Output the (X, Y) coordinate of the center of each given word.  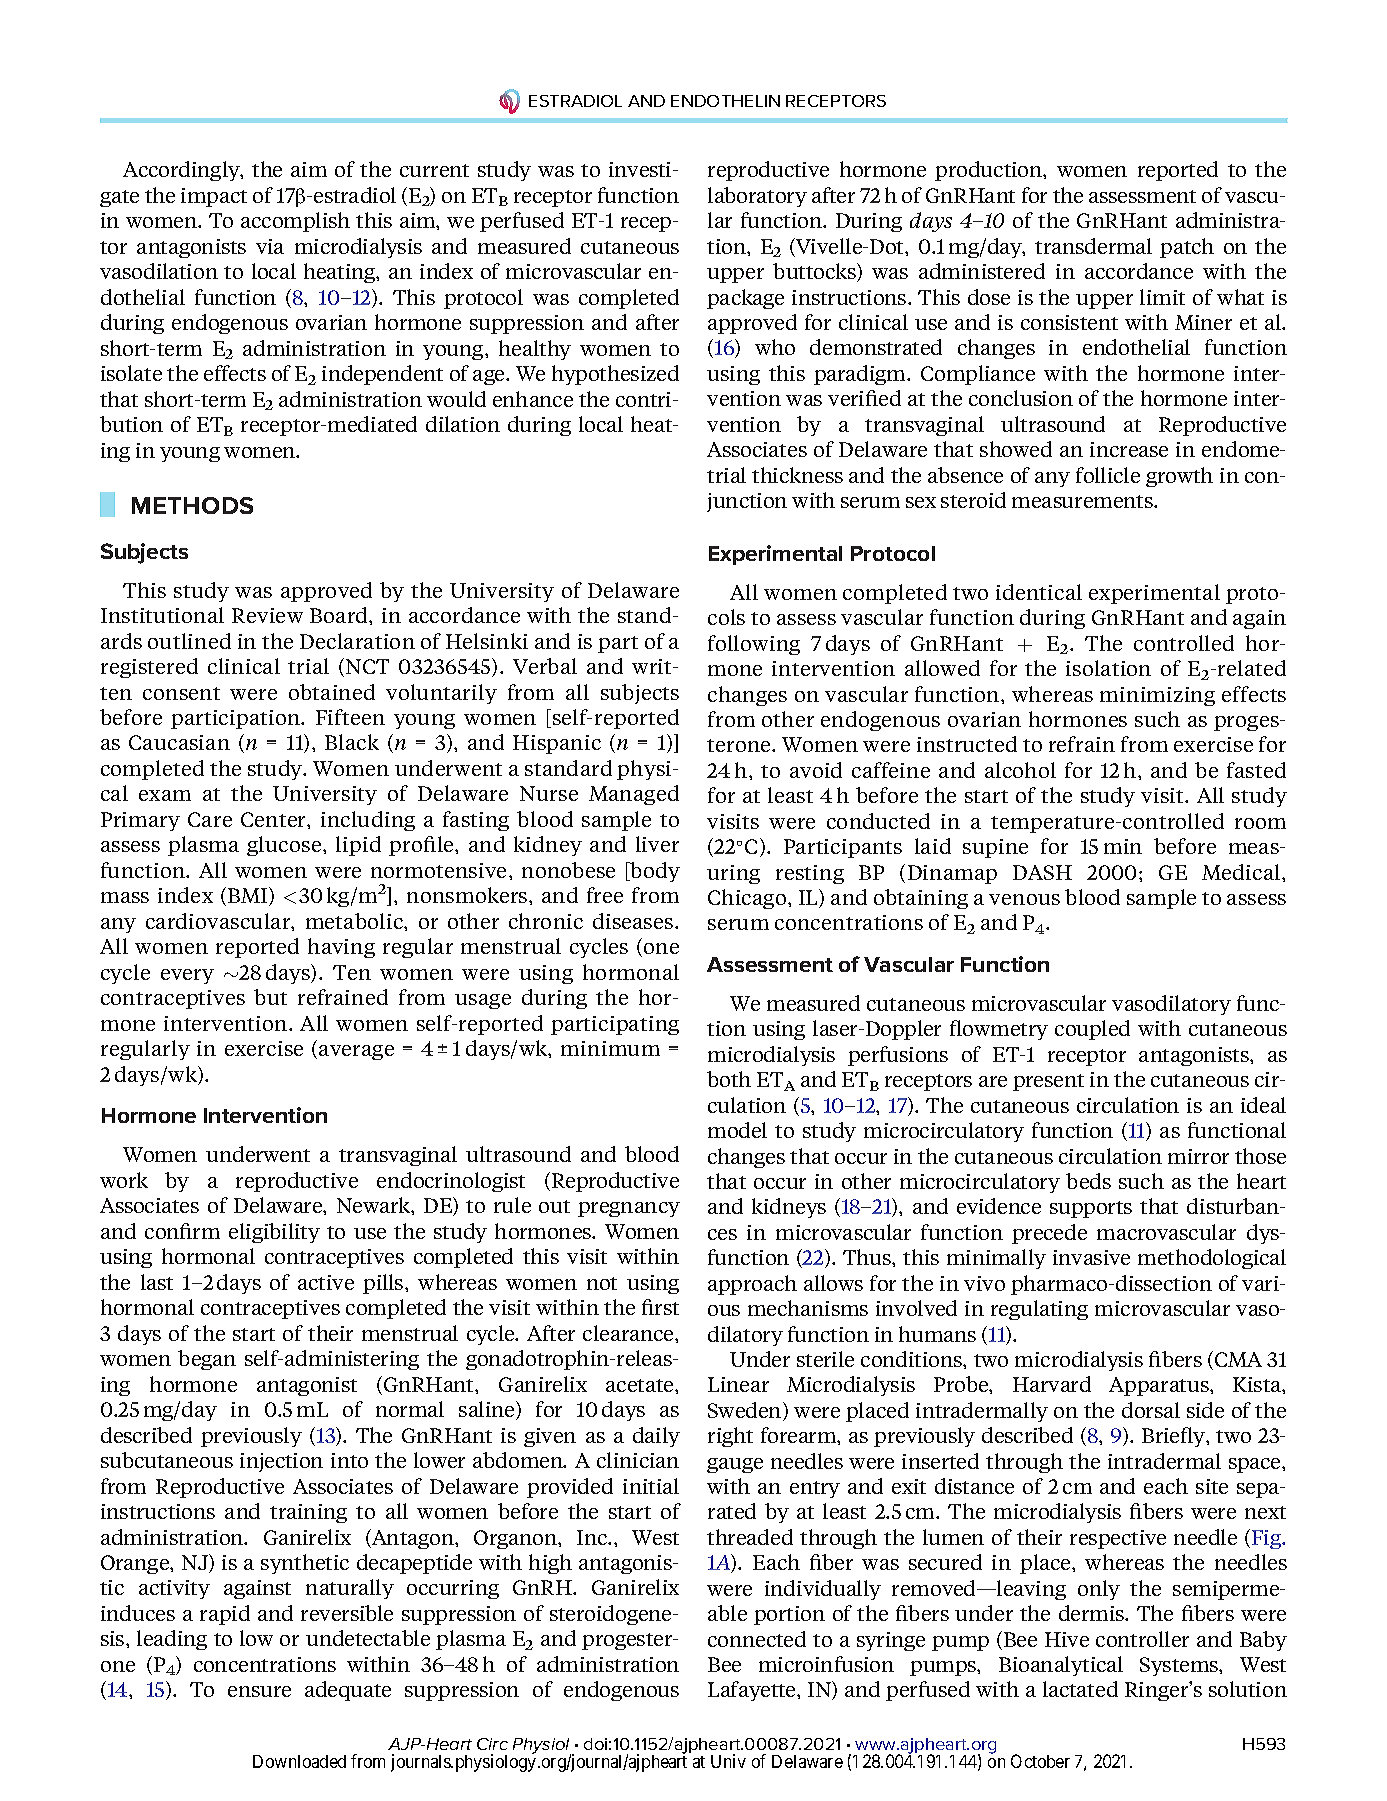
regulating (1039, 1310)
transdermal (1093, 246)
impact (214, 197)
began (207, 1360)
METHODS (192, 505)
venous (1024, 899)
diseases (634, 921)
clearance (629, 1333)
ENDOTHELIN (725, 101)
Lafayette (753, 1691)
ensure (259, 1691)
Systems (1180, 1666)
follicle (1108, 475)
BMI (249, 896)
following (754, 645)
